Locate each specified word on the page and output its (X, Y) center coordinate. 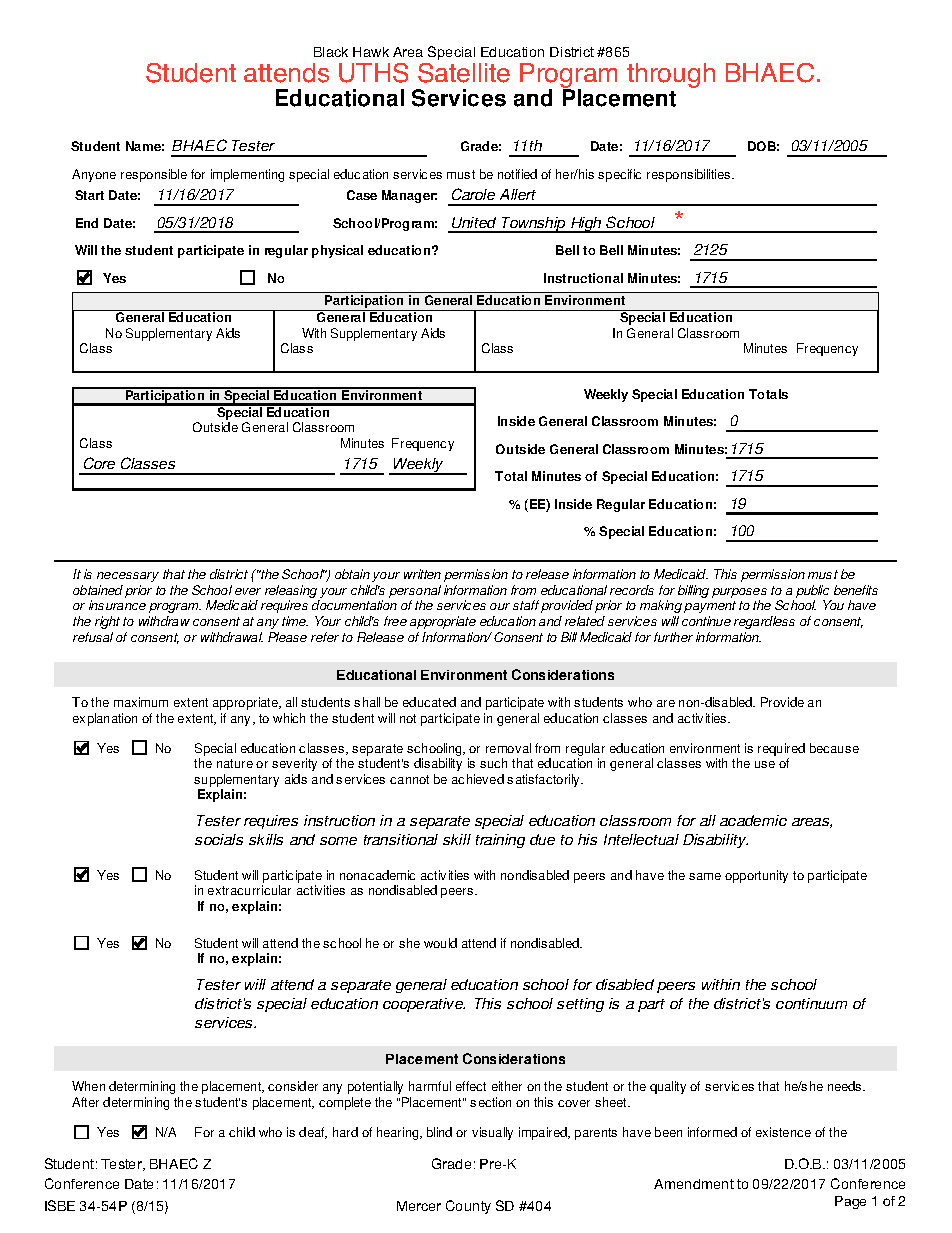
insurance (117, 605)
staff (526, 605)
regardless (764, 622)
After (85, 1102)
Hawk (371, 52)
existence (783, 1132)
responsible (154, 175)
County (468, 1207)
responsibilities (690, 175)
